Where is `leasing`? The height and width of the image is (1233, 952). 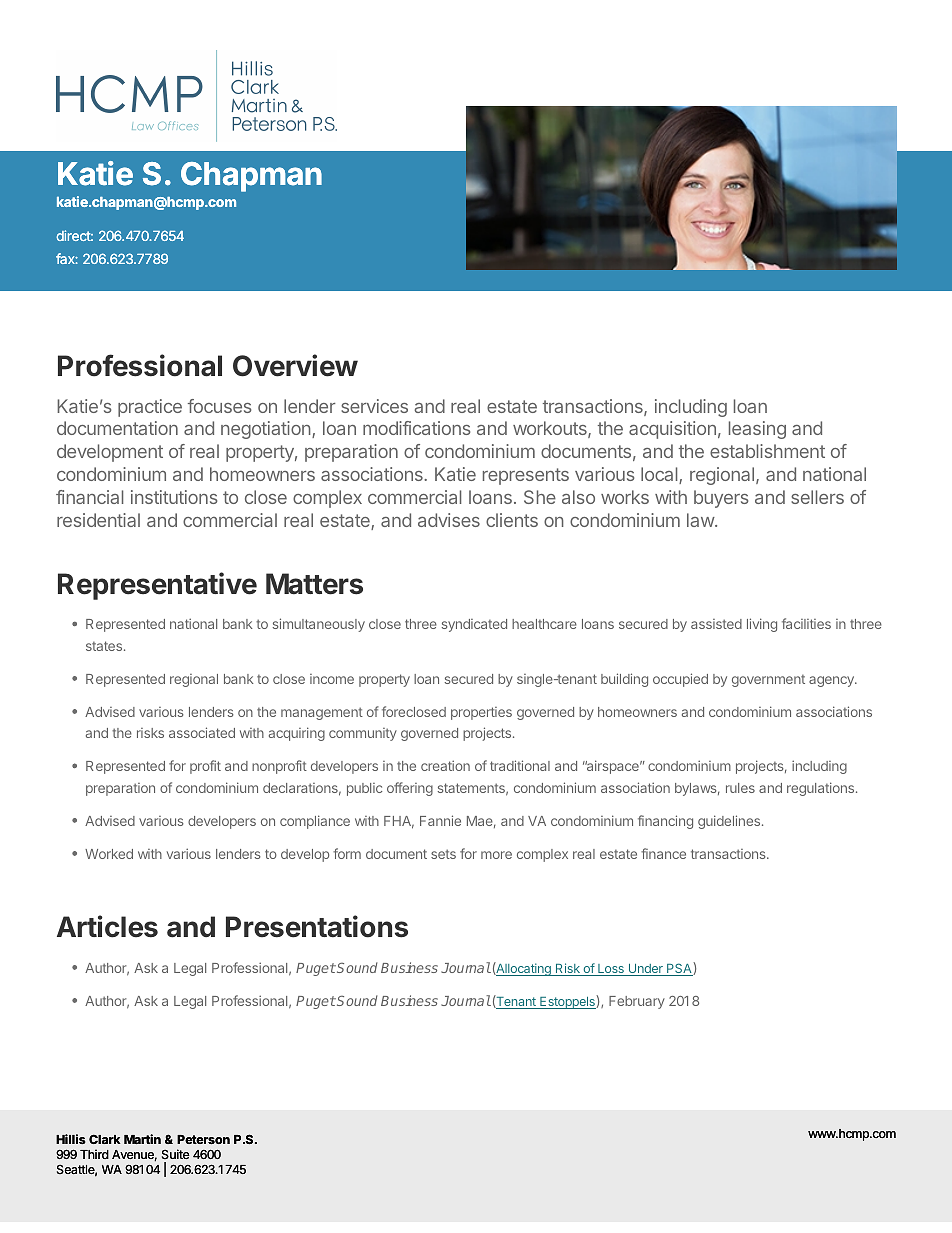
leasing is located at coordinates (757, 430).
